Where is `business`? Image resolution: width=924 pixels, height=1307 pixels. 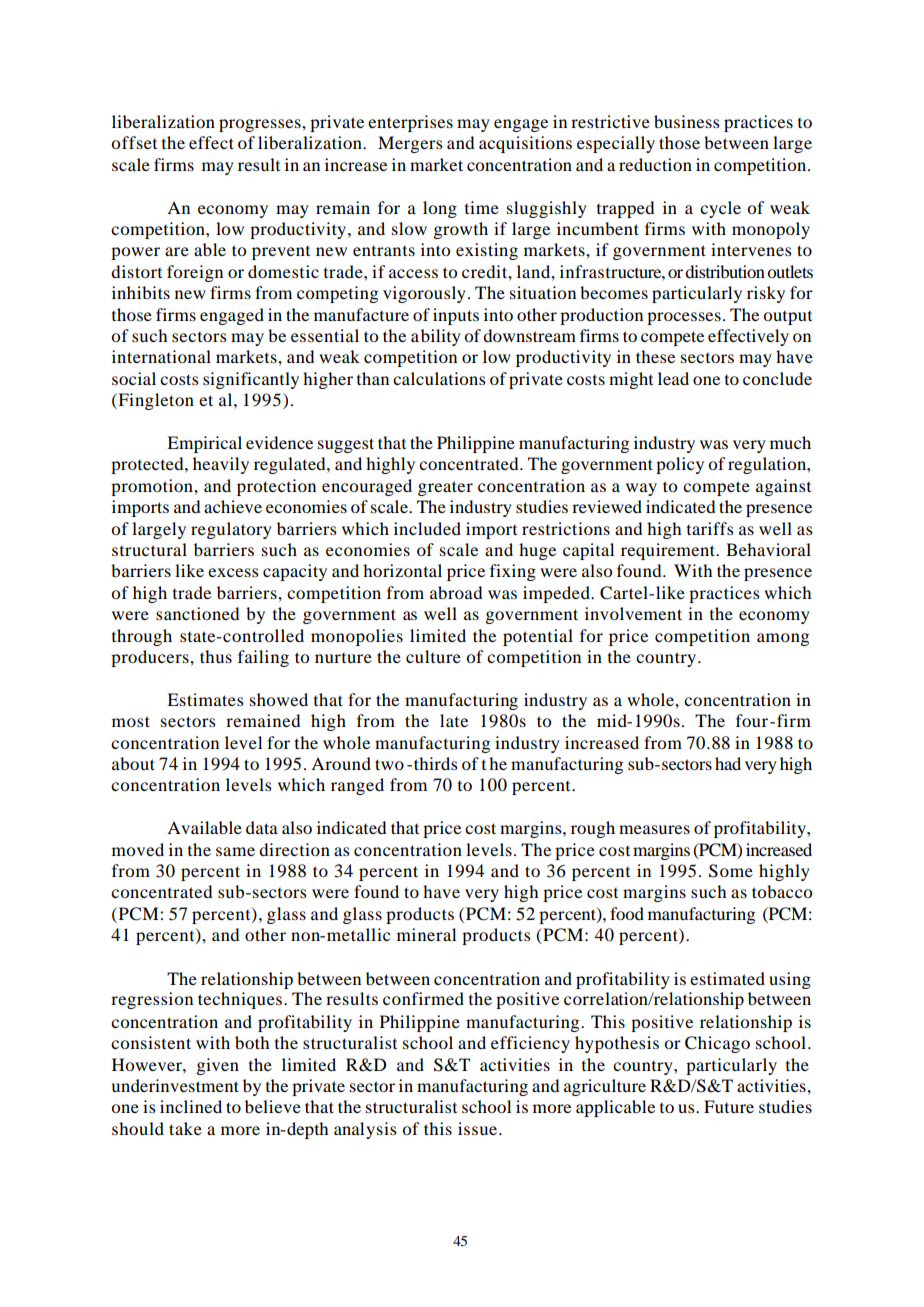 business is located at coordinates (687, 121).
